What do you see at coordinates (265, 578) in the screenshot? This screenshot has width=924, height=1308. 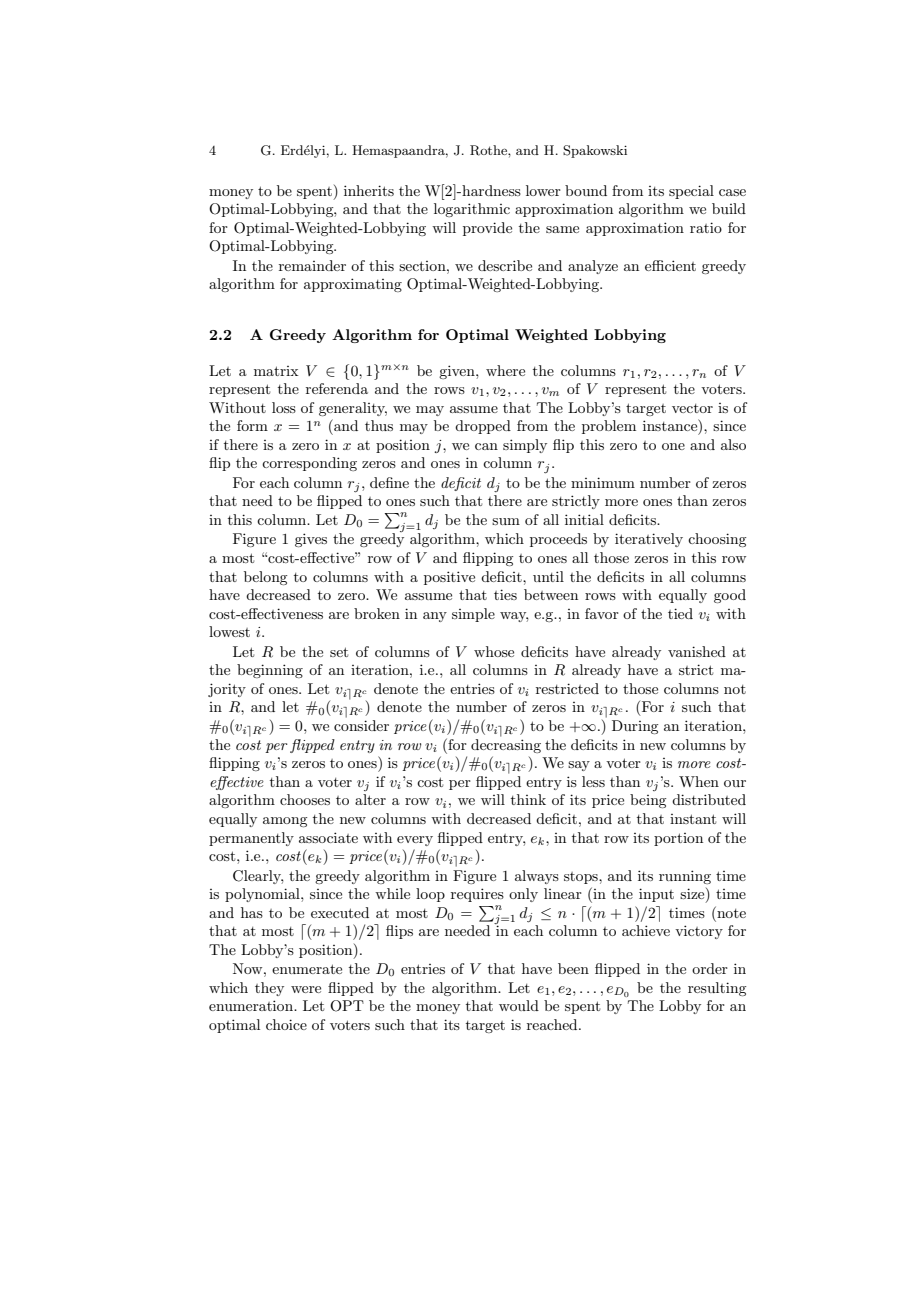 I see `belong` at bounding box center [265, 578].
